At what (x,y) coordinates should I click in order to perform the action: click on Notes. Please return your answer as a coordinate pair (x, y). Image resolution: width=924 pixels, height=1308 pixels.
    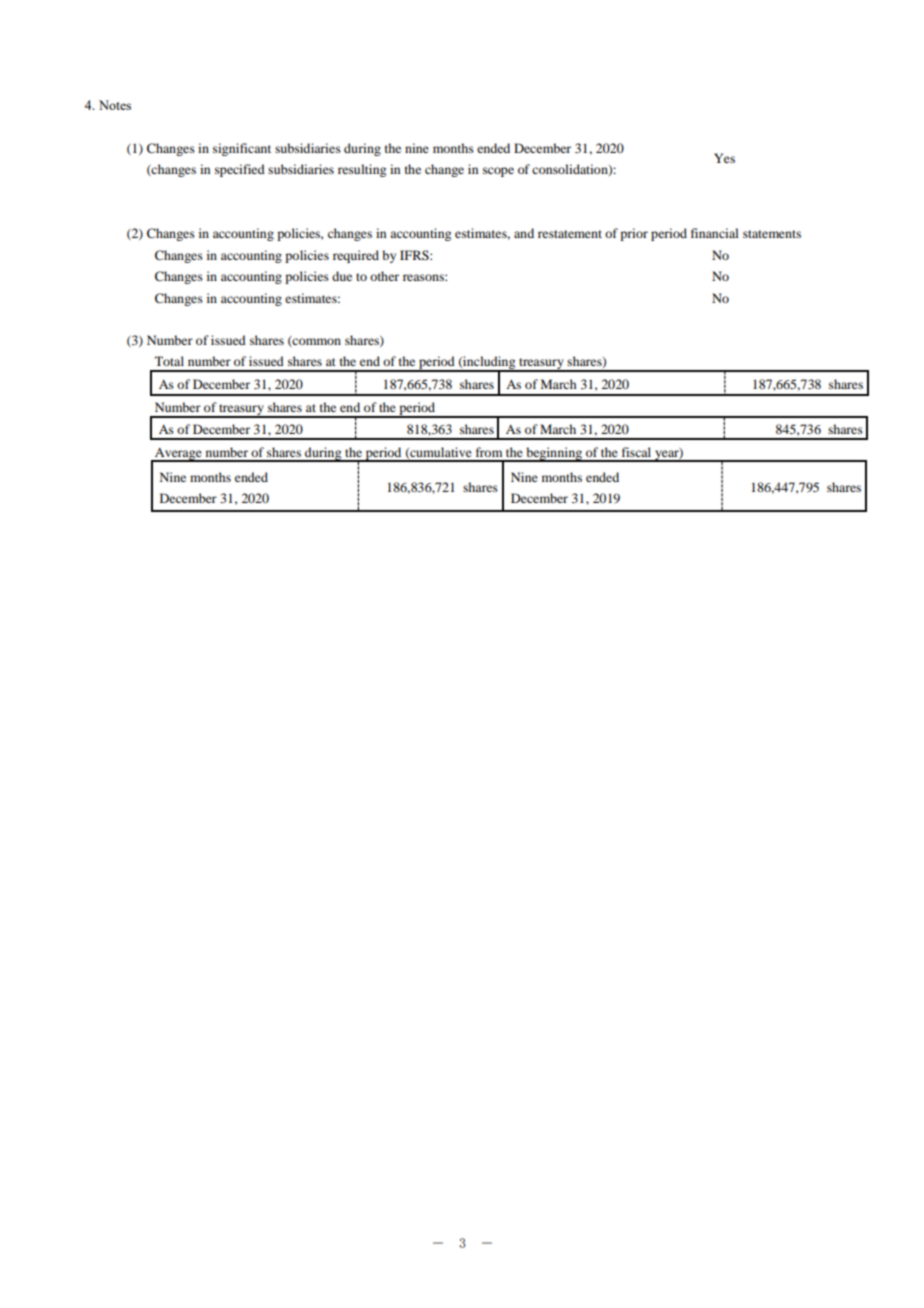
    Looking at the image, I should click on (115, 105).
